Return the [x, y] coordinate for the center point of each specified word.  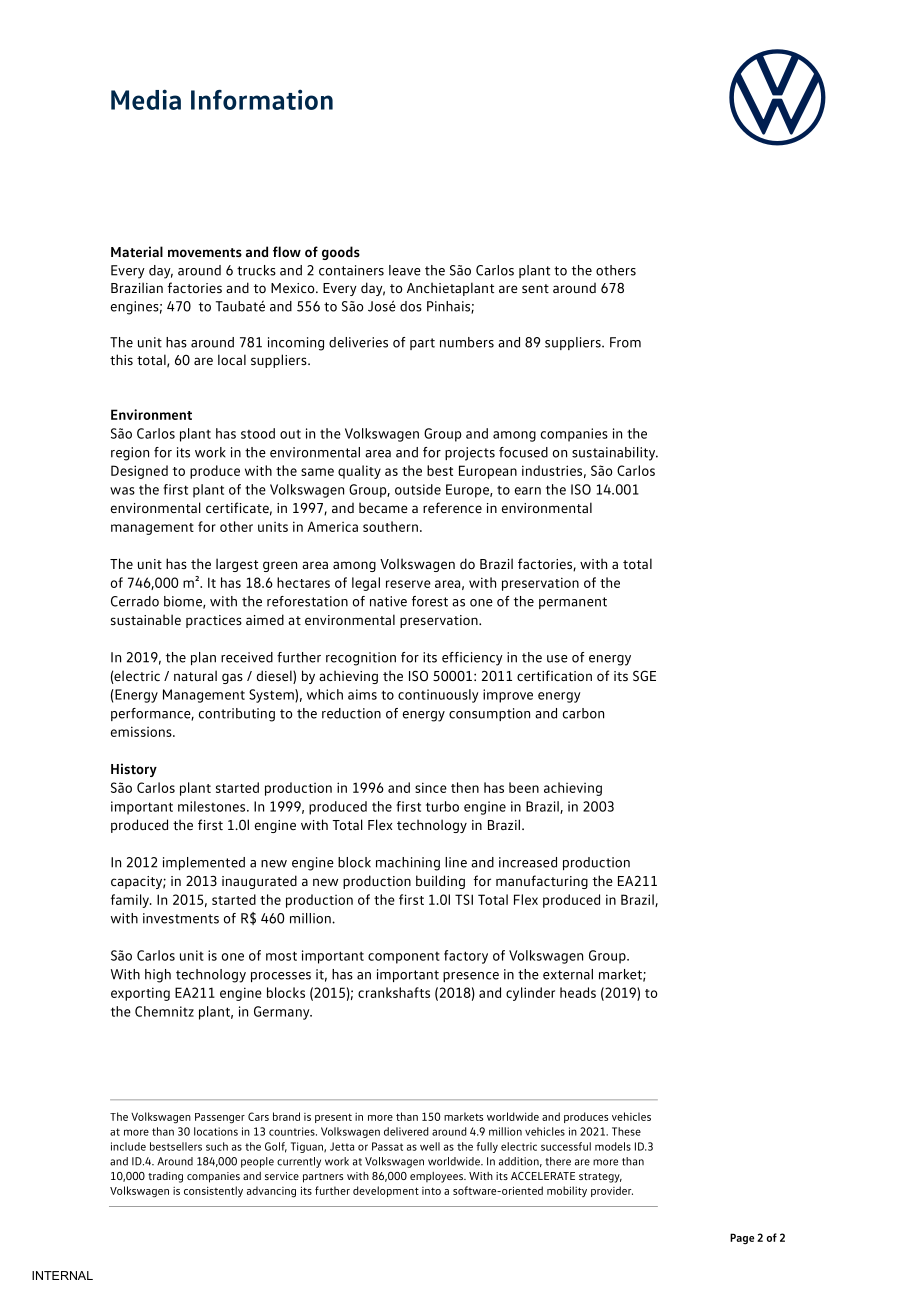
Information [262, 99]
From [625, 342]
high [158, 976]
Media [146, 99]
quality [359, 472]
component [404, 958]
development [386, 1191]
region [130, 454]
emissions [142, 731]
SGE [644, 675]
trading [165, 1177]
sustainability [615, 454]
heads [578, 992]
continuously [438, 696]
